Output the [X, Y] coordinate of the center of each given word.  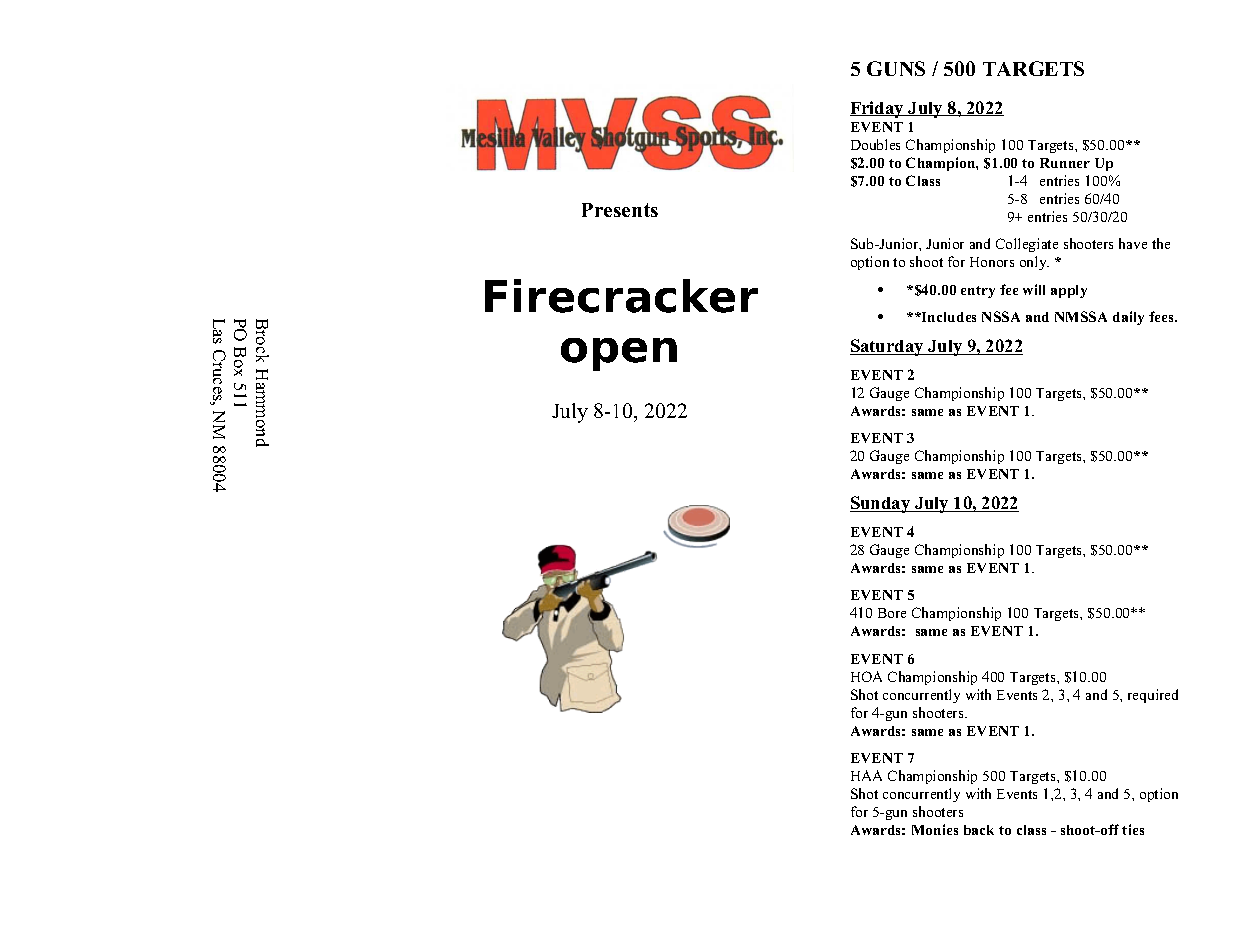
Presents [620, 210]
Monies [935, 829]
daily [1128, 318]
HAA [866, 775]
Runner [1065, 163]
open [619, 354]
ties [1133, 829]
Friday [878, 109]
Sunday [881, 504]
